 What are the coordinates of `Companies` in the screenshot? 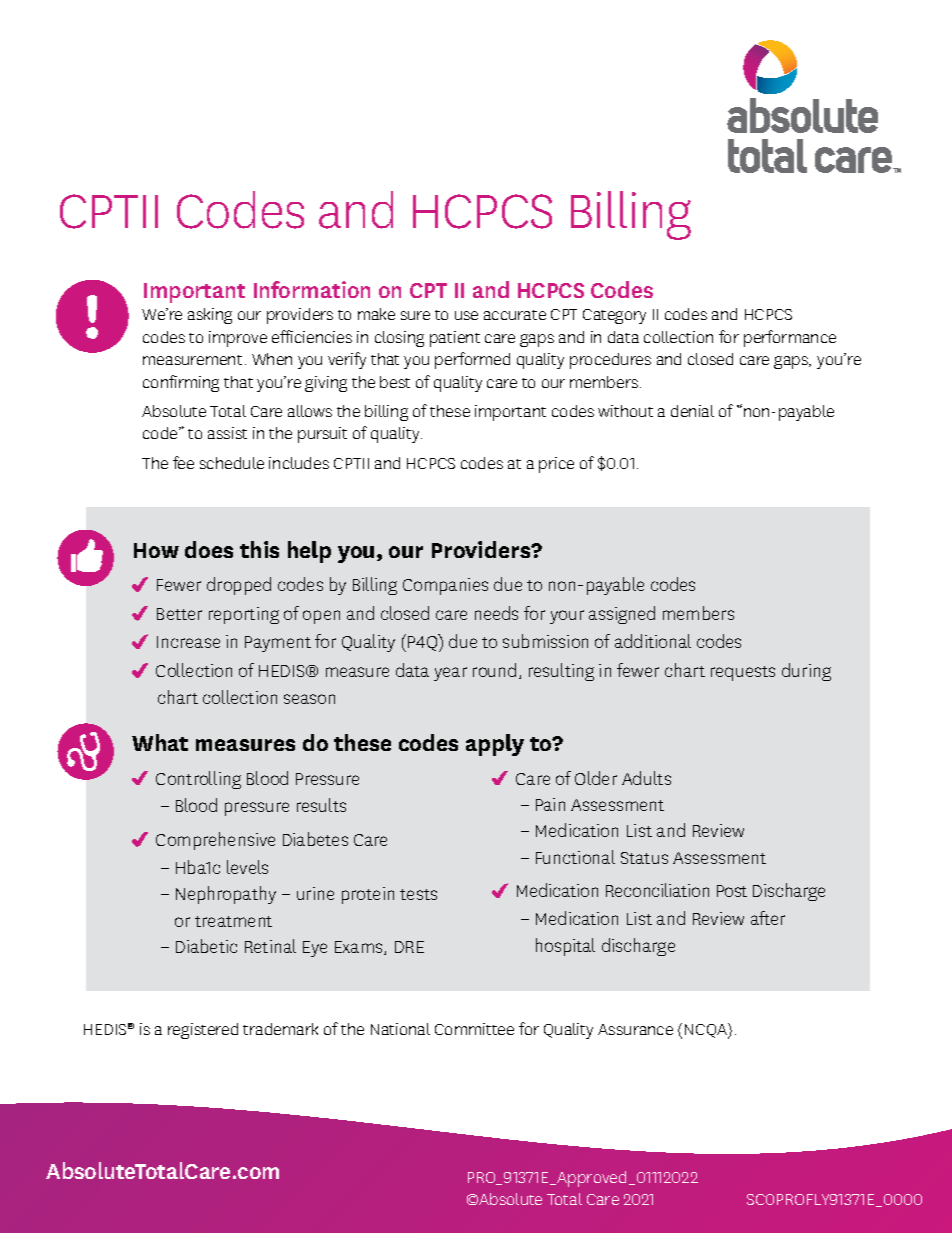 It's located at (445, 586).
